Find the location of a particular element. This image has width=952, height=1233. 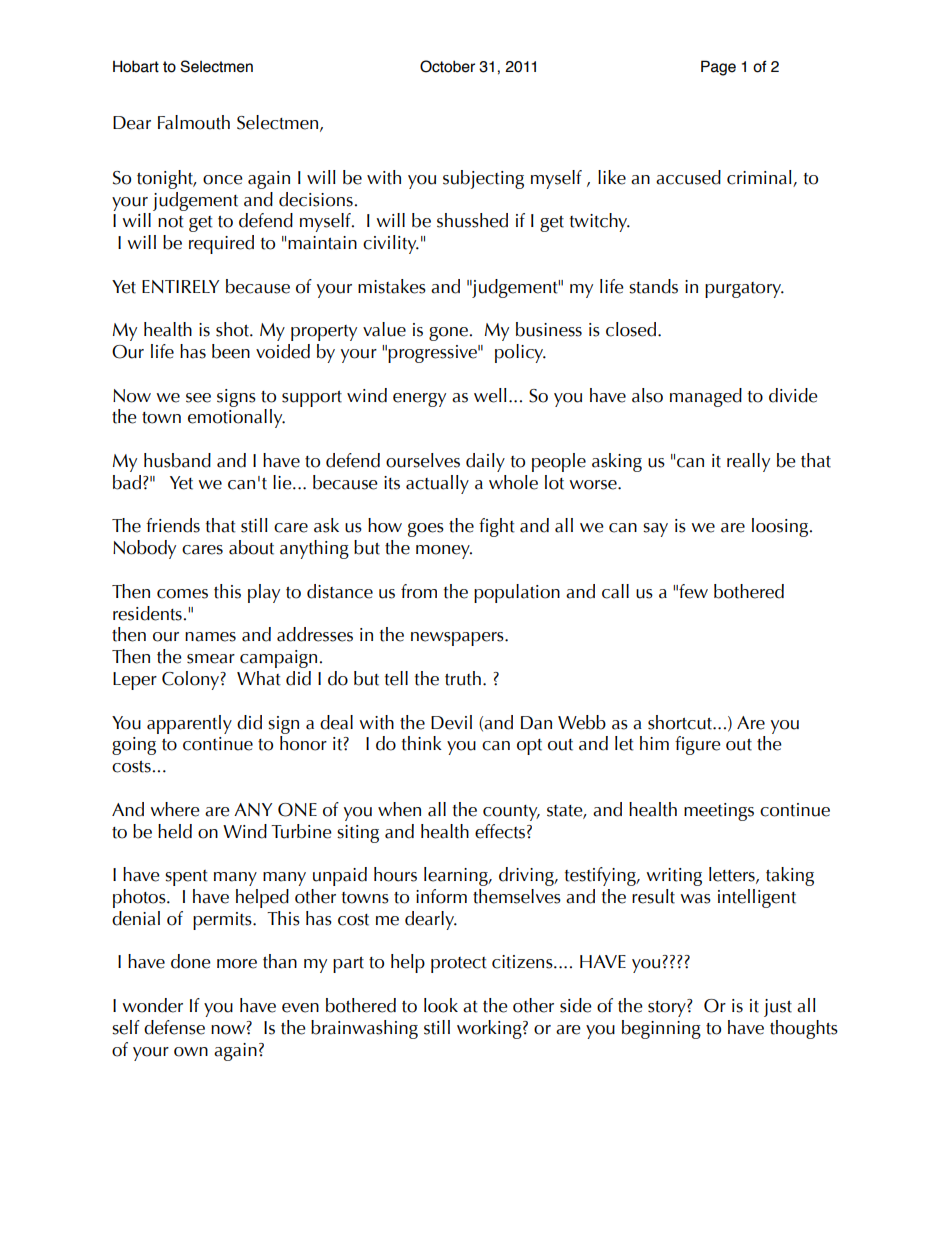

look is located at coordinates (441, 1005).
